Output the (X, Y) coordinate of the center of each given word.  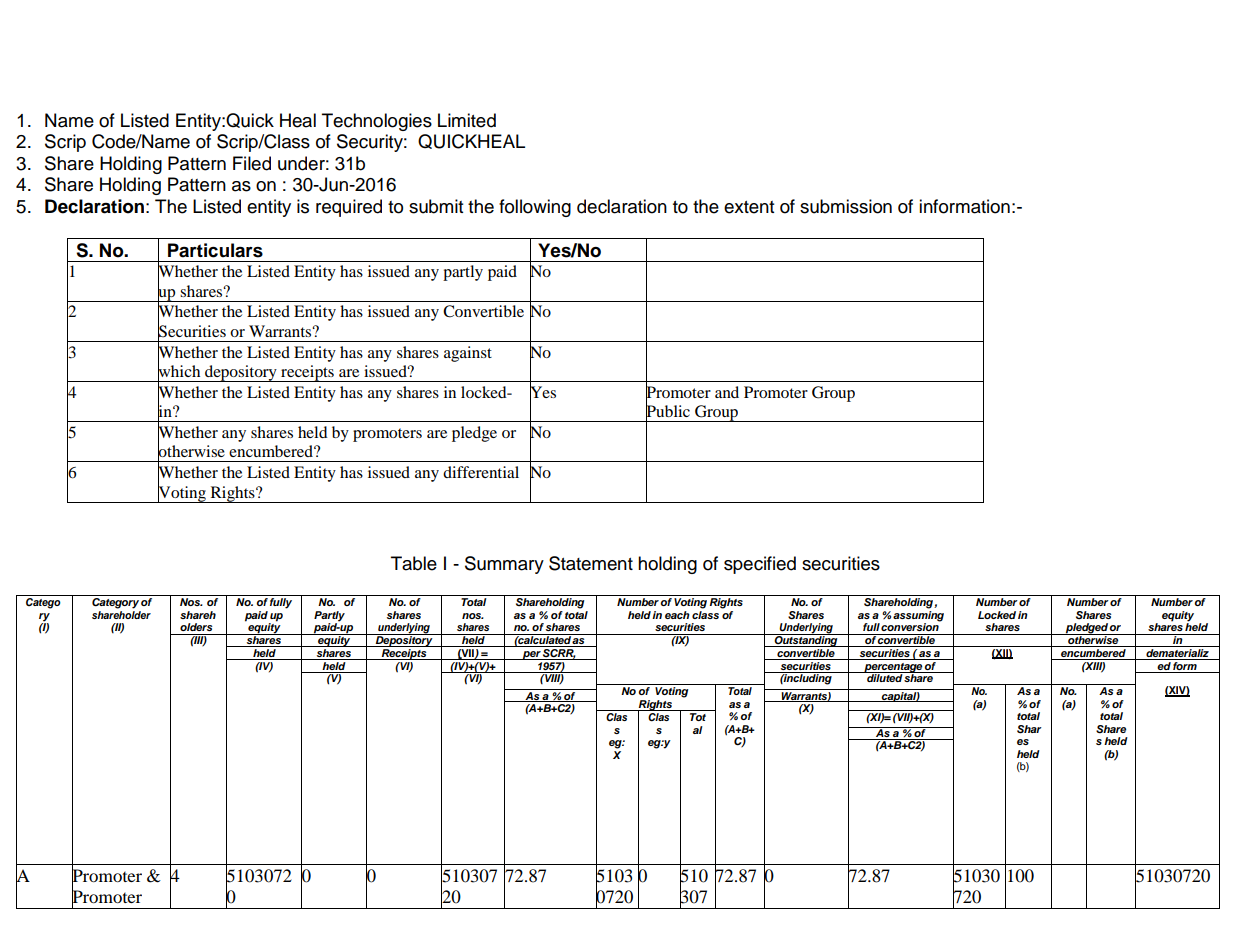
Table (414, 563)
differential (481, 472)
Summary (504, 565)
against (468, 354)
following (535, 208)
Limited (467, 120)
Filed (252, 163)
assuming (918, 616)
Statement (591, 563)
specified (760, 565)
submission (846, 206)
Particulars (215, 250)
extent (749, 207)
